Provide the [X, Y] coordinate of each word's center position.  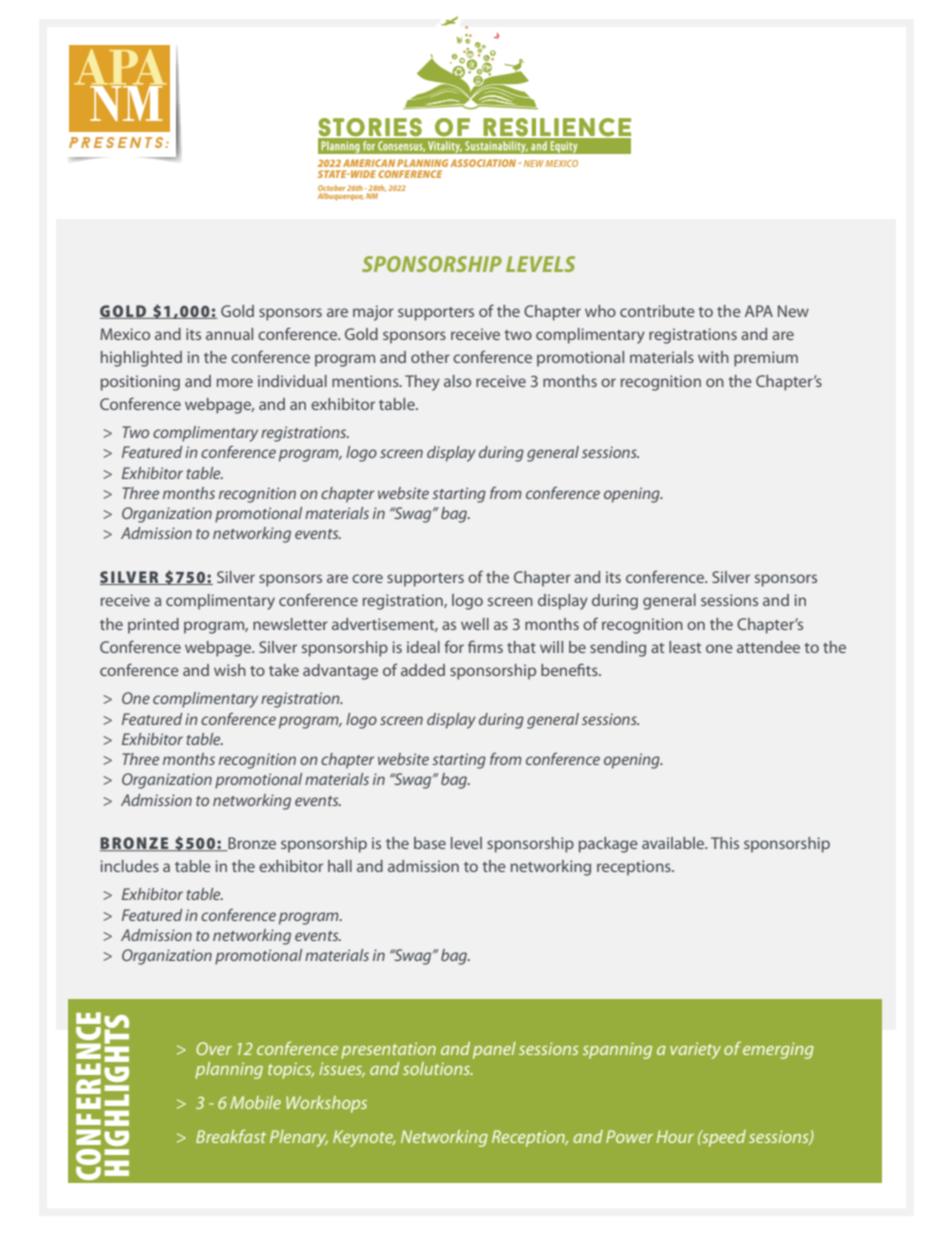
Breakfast [231, 1136]
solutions [437, 1068]
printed [153, 626]
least [685, 647]
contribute [657, 311]
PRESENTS [116, 142]
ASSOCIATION [484, 163]
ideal [423, 647]
